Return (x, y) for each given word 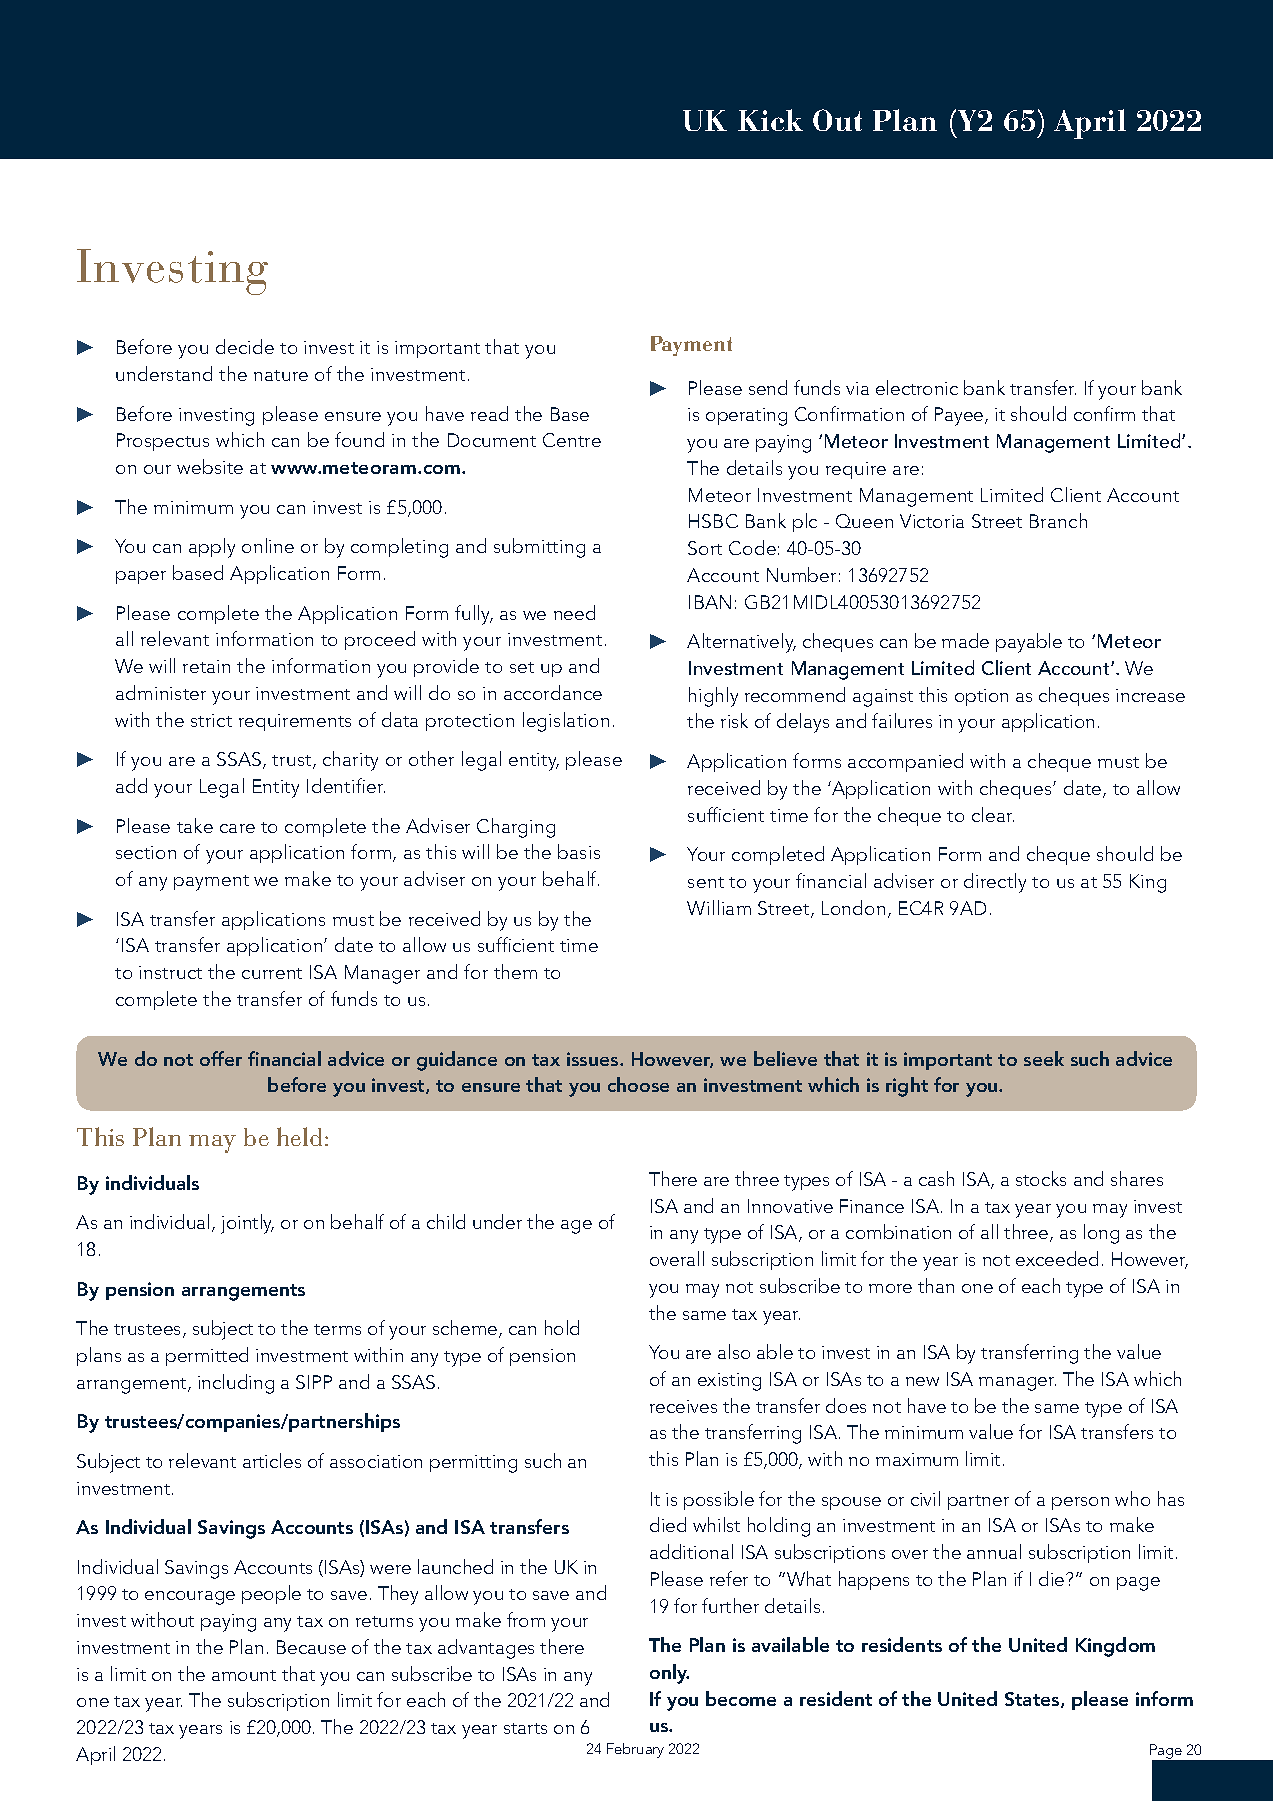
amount (244, 1675)
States (1033, 1700)
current (272, 973)
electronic (917, 387)
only (669, 1674)
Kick (770, 120)
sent (706, 882)
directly (995, 883)
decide (245, 346)
